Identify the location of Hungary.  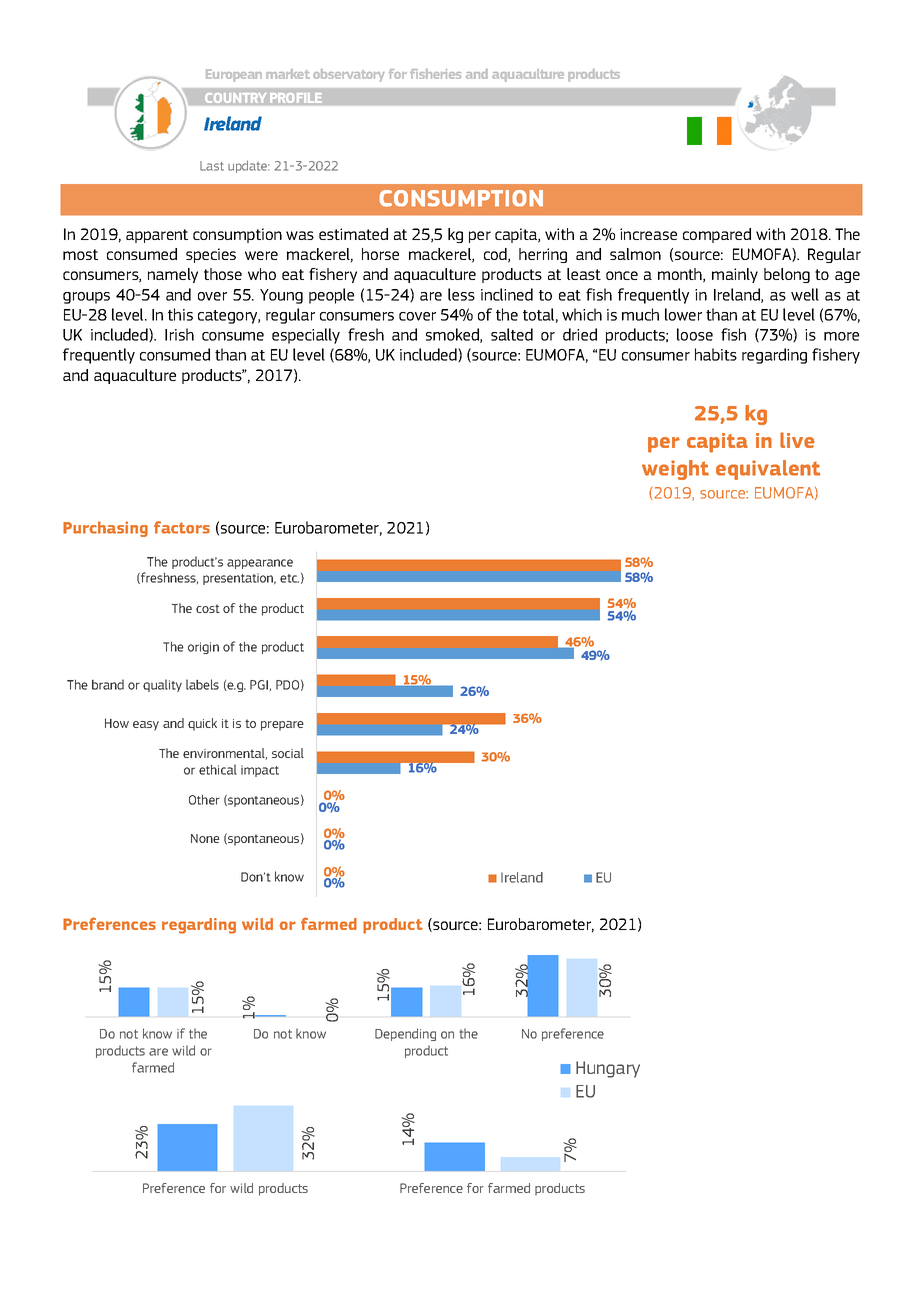
(608, 1069).
